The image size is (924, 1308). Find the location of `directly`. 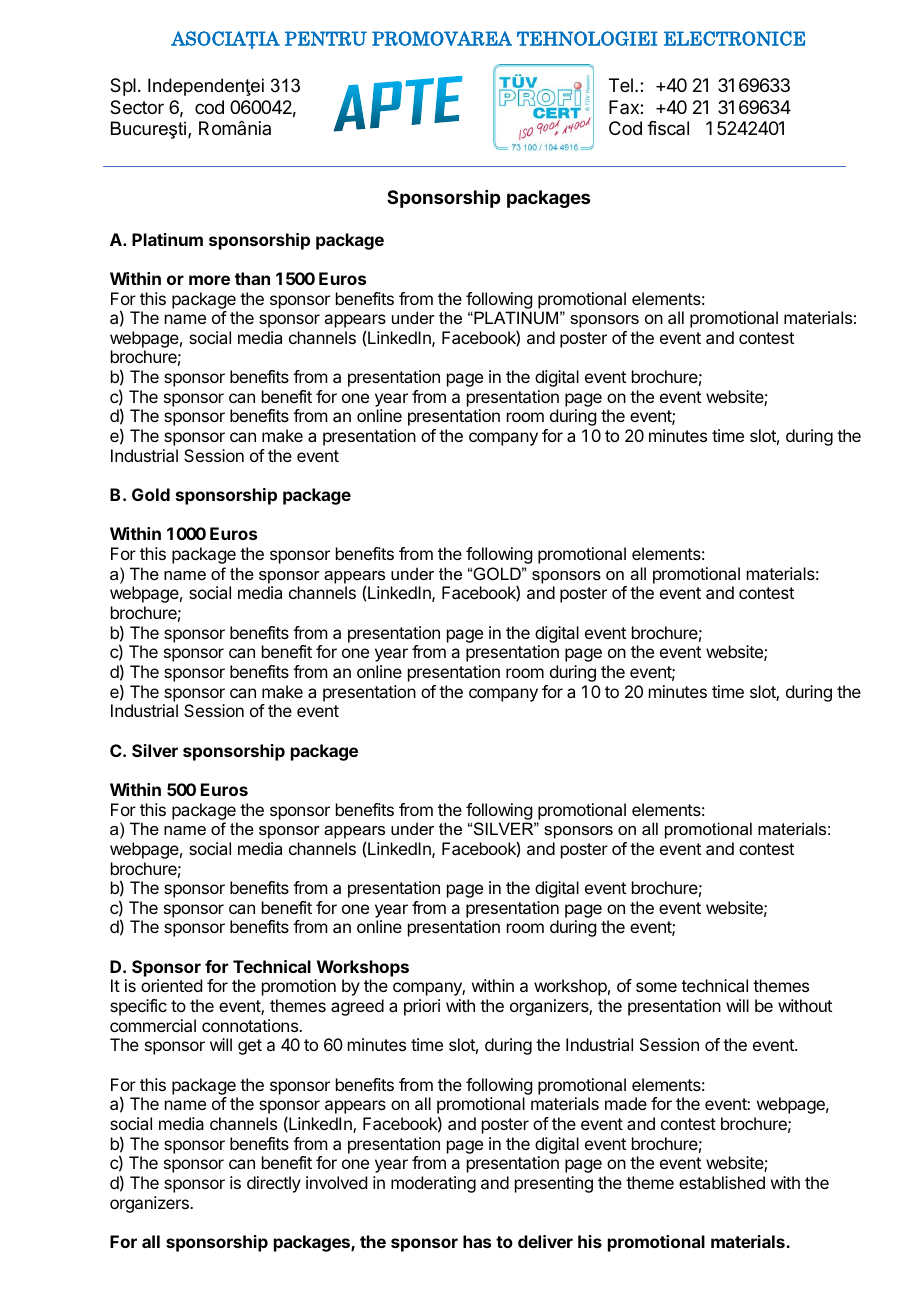

directly is located at coordinates (274, 1184).
